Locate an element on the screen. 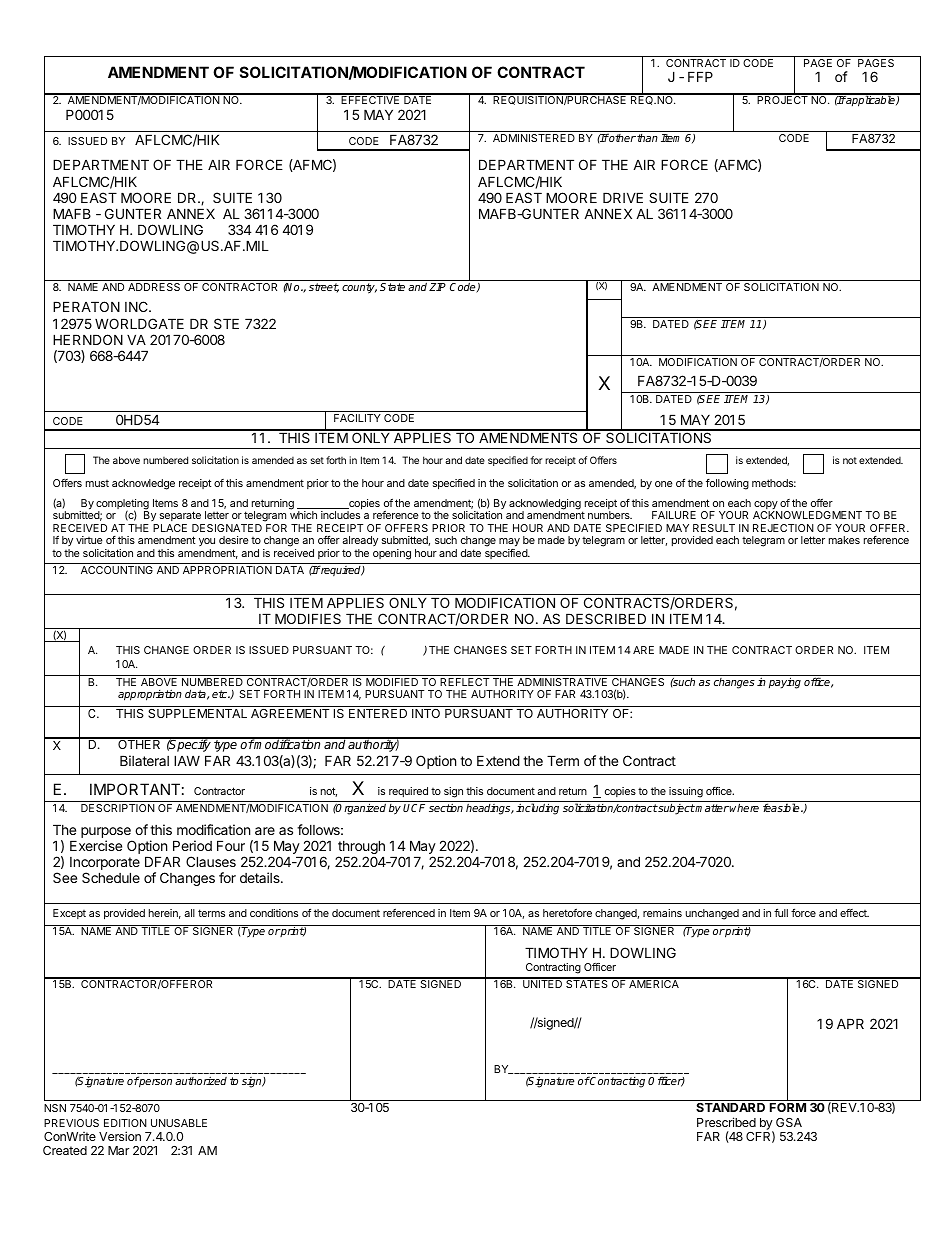  through is located at coordinates (361, 848).
